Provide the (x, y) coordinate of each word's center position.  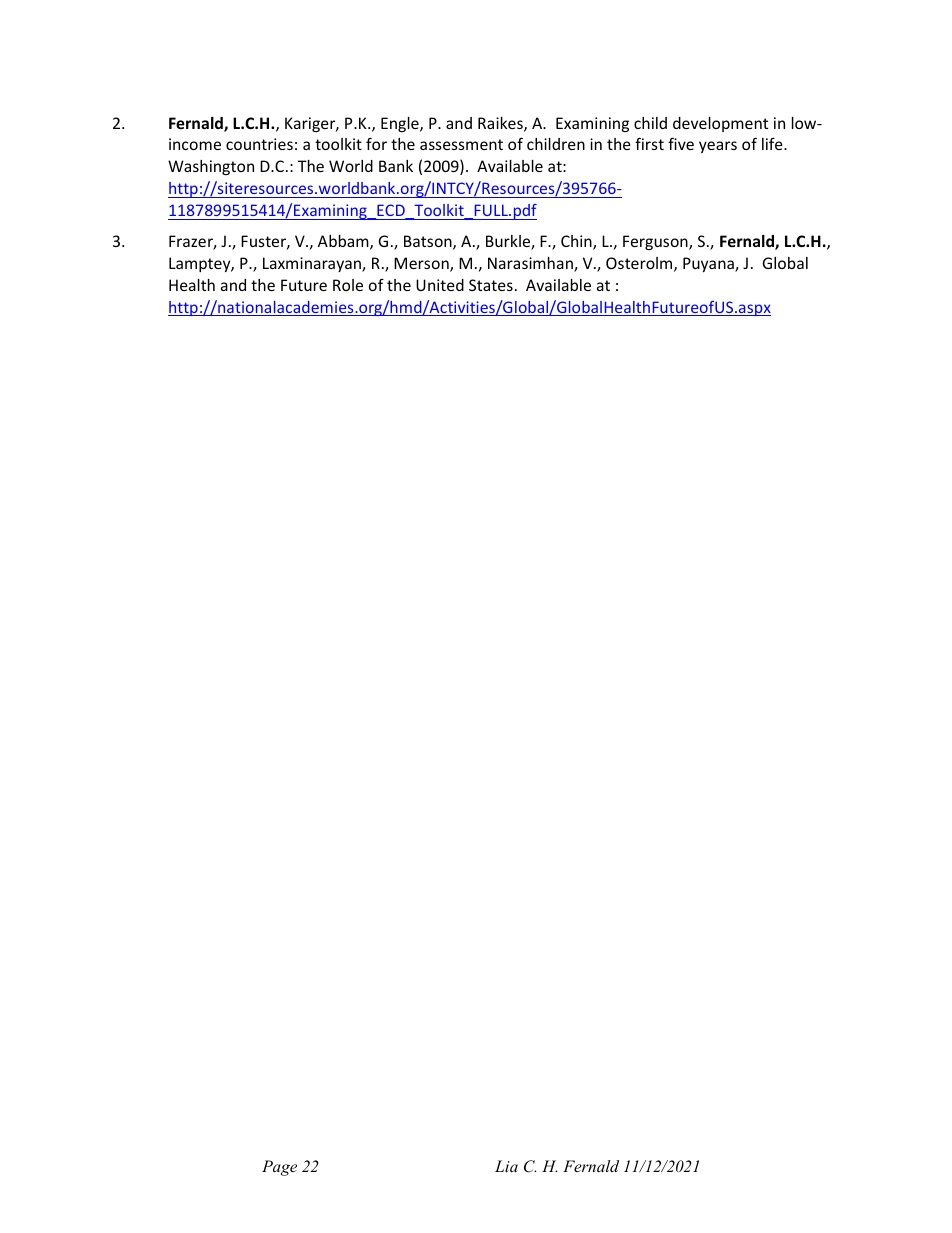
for (376, 143)
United (440, 285)
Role (348, 285)
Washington (211, 167)
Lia (506, 1166)
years (718, 147)
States (491, 285)
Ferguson (656, 242)
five (681, 143)
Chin (577, 242)
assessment (461, 144)
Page (279, 1168)
